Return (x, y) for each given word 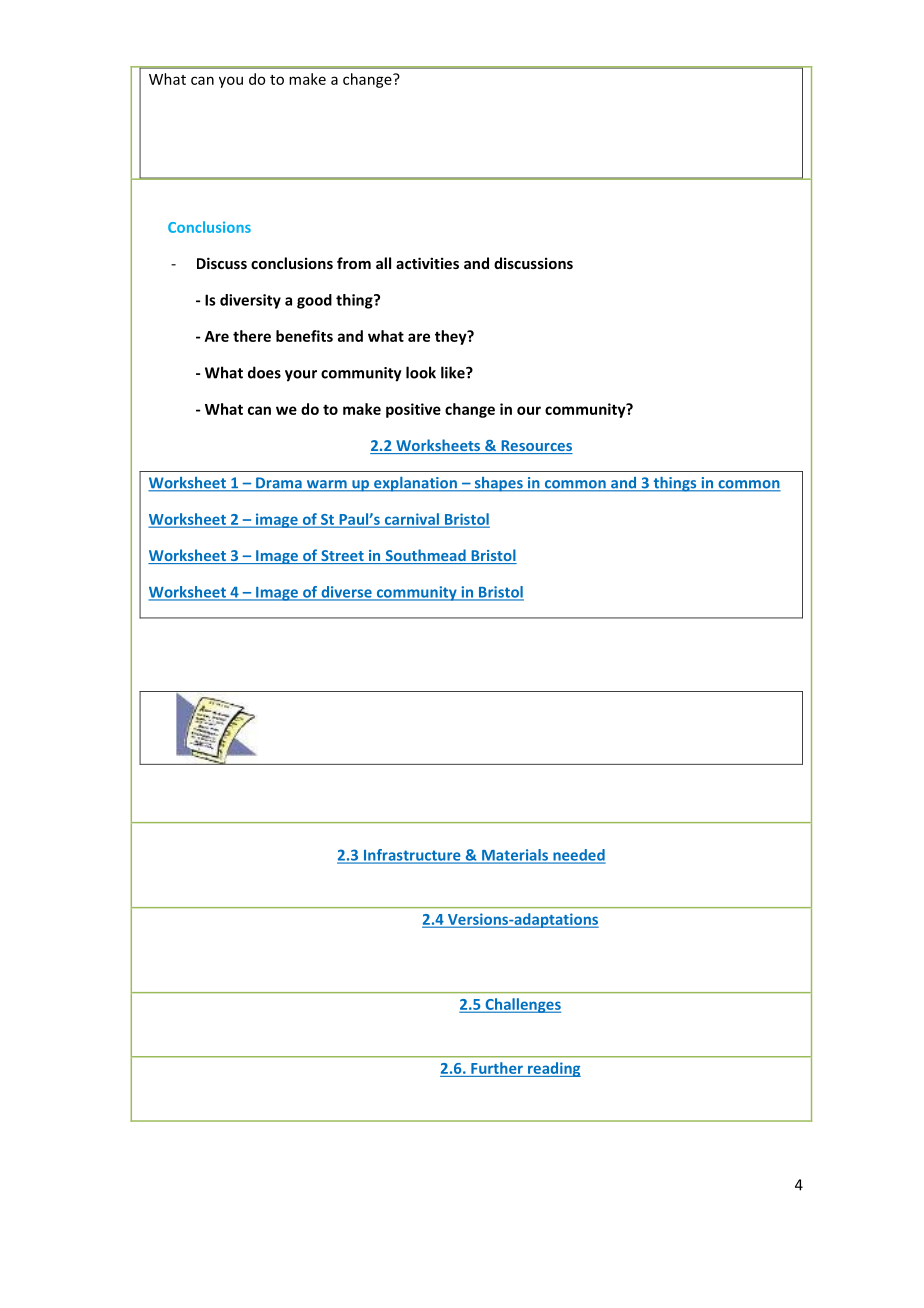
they (452, 337)
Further (497, 1068)
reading (553, 1069)
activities (427, 263)
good (314, 301)
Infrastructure (412, 856)
